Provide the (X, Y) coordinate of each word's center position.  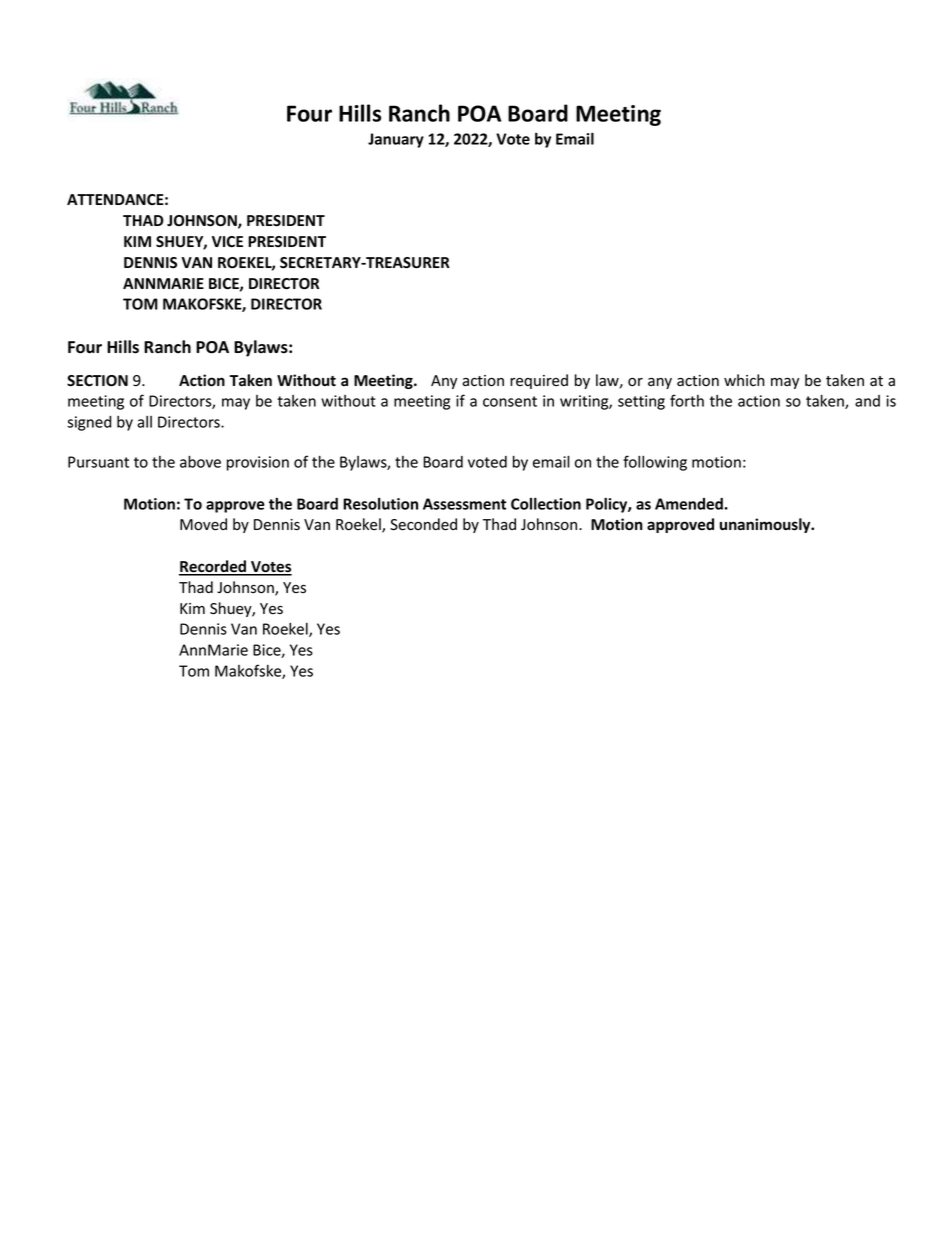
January (396, 140)
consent (510, 401)
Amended (690, 504)
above (200, 461)
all (144, 422)
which (744, 380)
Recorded (213, 567)
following (655, 463)
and (867, 401)
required (539, 381)
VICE (227, 241)
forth (687, 400)
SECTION (97, 381)
